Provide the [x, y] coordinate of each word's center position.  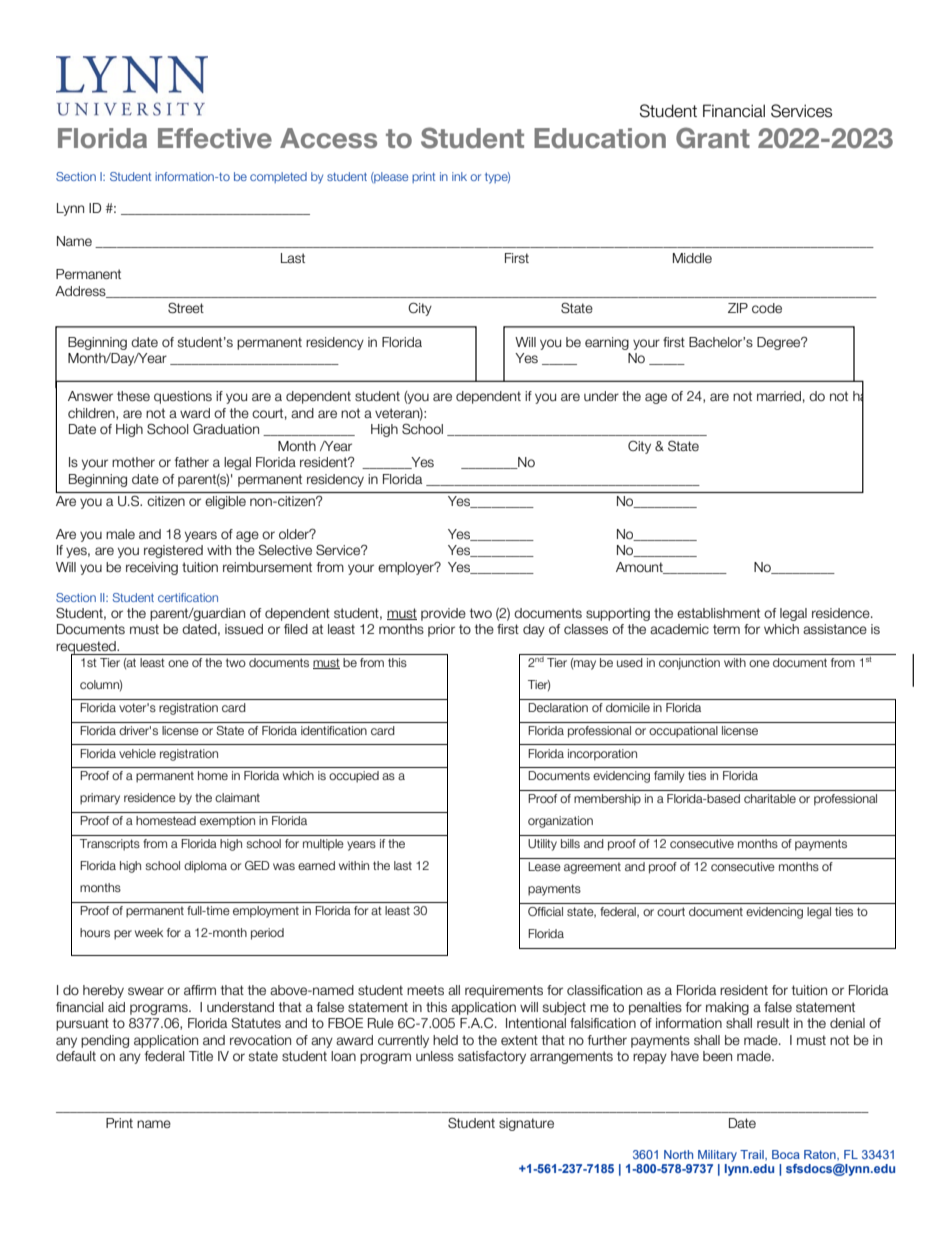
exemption [227, 822]
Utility [542, 845]
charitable [770, 798]
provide [443, 614]
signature [526, 1124]
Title [201, 1056]
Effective [215, 138]
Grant [713, 138]
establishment [718, 613]
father [192, 462]
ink [459, 176]
